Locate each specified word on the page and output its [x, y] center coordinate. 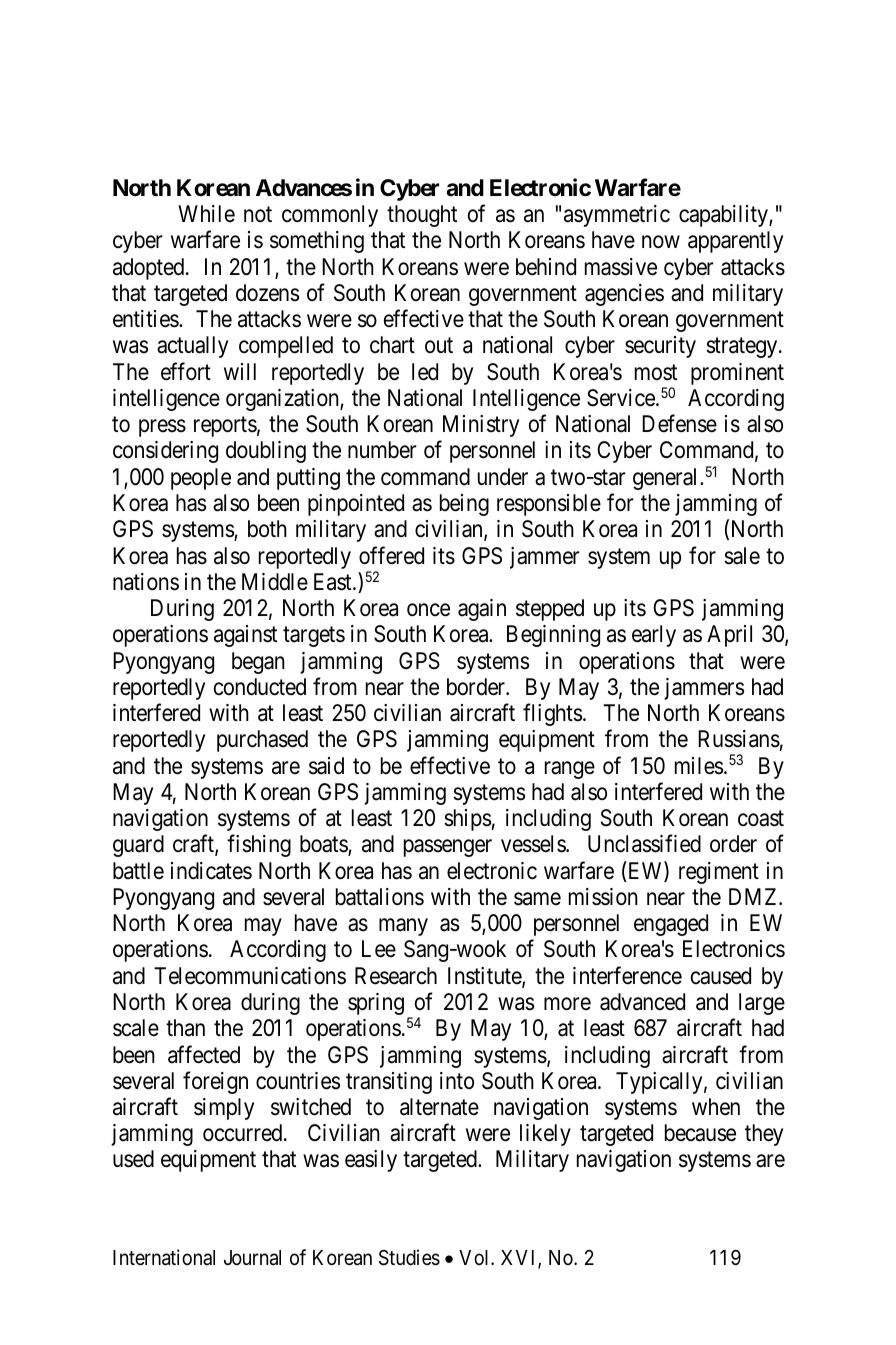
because [700, 1133]
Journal [252, 1258]
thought [422, 216]
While [206, 214]
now [661, 242]
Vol [475, 1257]
